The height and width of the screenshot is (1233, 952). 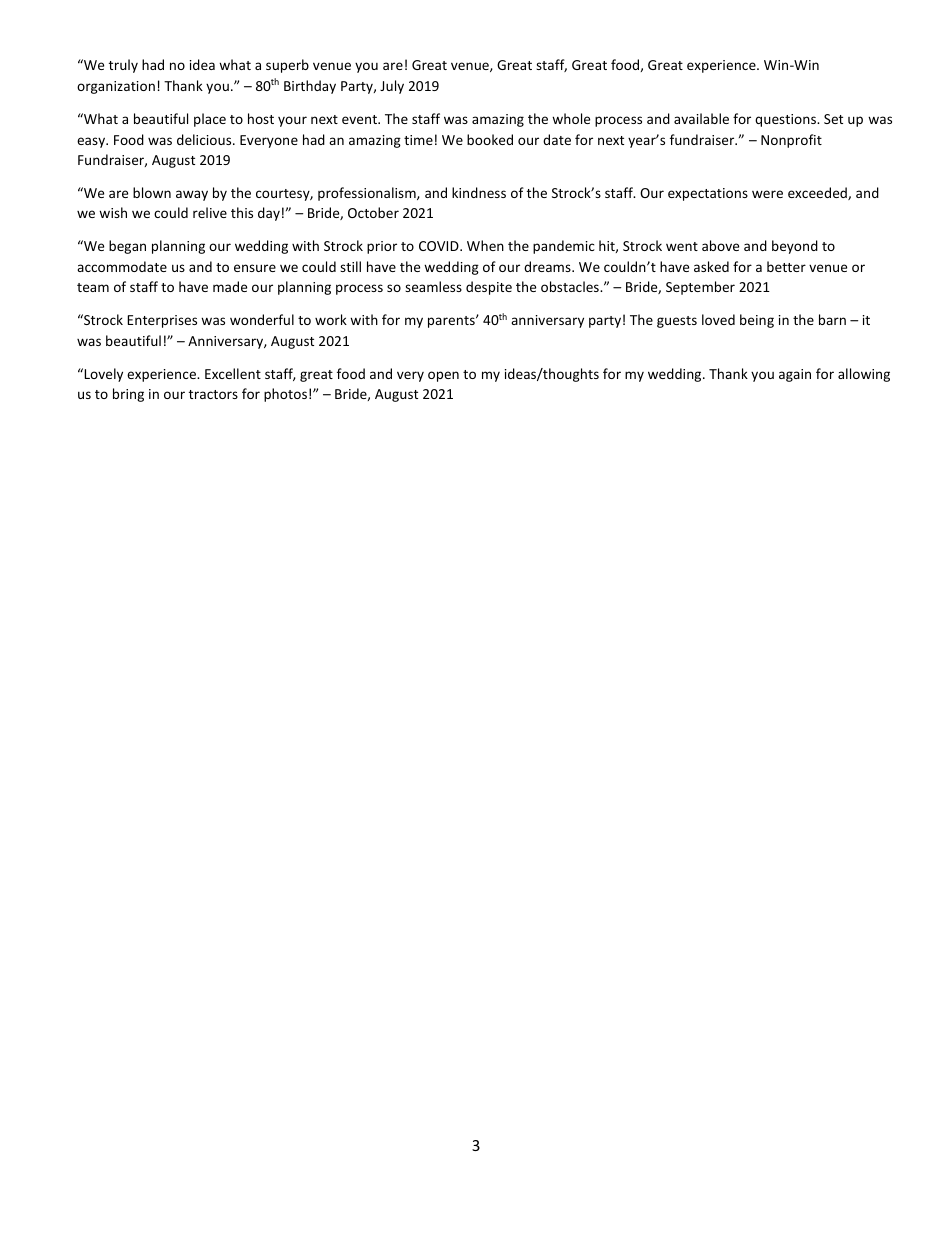 What do you see at coordinates (392, 87) in the screenshot?
I see `July` at bounding box center [392, 87].
